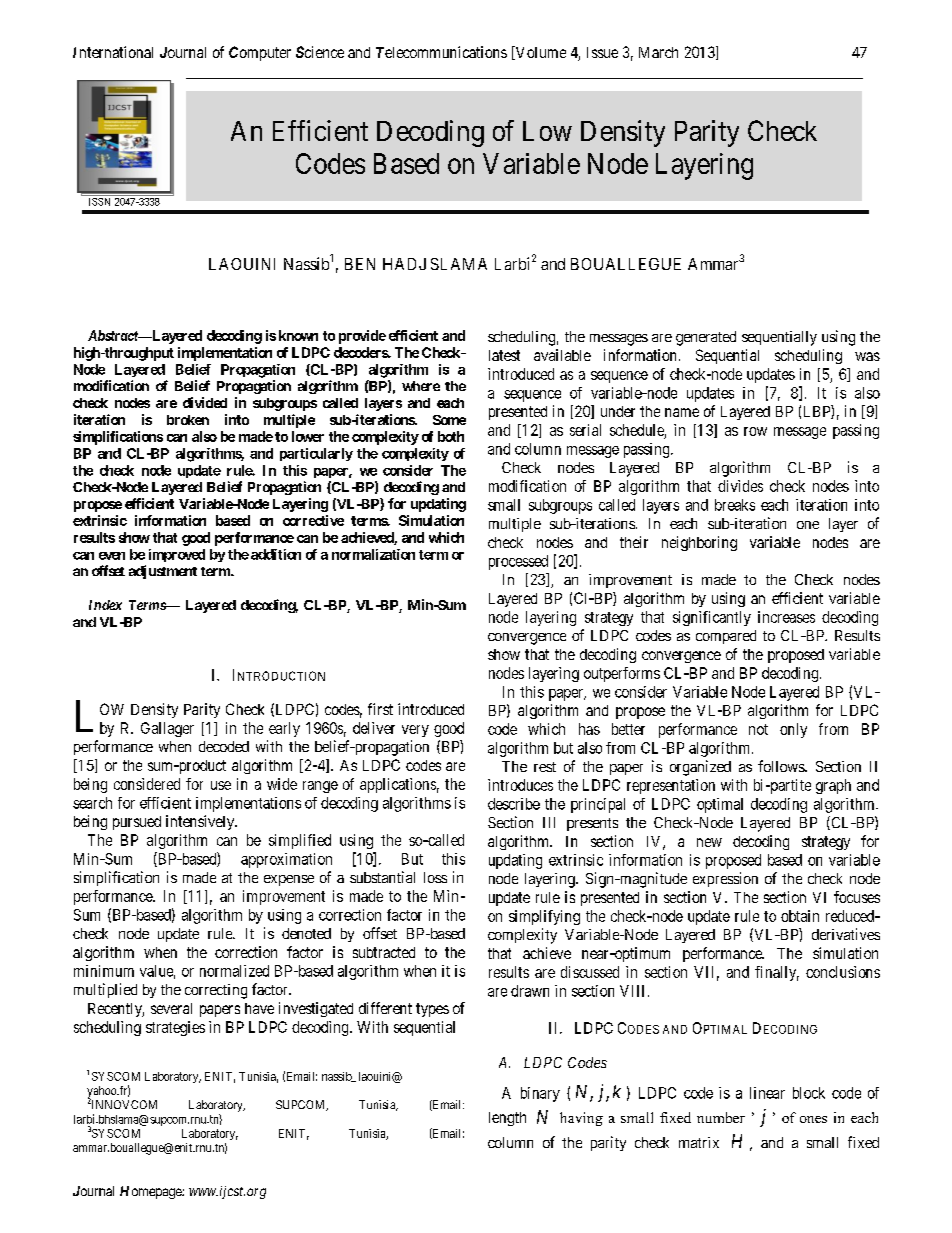 The width and height of the page is (952, 1233). I want to click on early, so click(284, 729).
